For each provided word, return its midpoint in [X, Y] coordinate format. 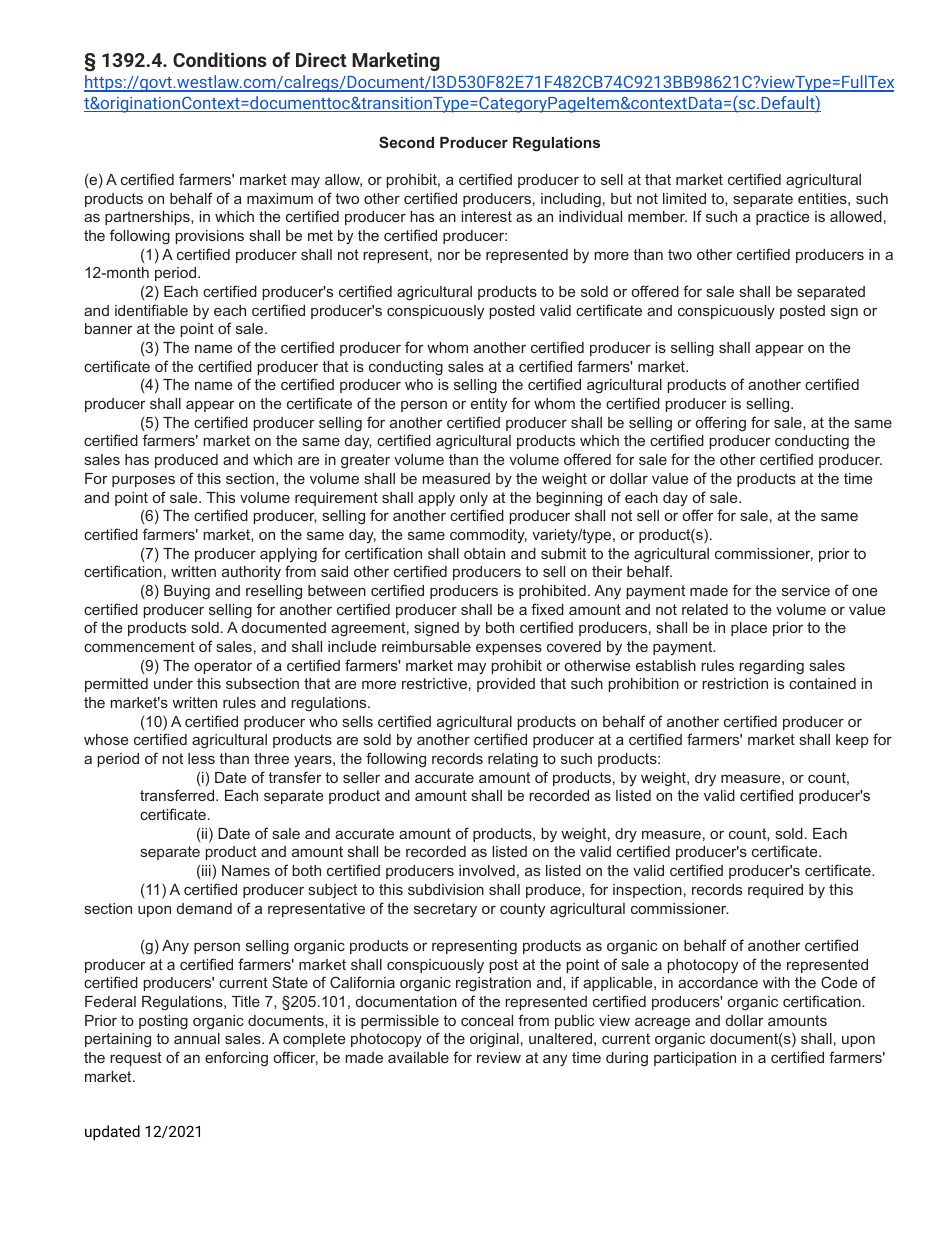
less [201, 758]
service [806, 590]
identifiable [151, 310]
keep [852, 741]
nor [449, 256]
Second [406, 142]
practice [782, 218]
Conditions [220, 59]
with [776, 982]
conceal [487, 1020]
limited [684, 198]
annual [197, 1038]
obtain [484, 553]
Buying [187, 592]
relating [513, 760]
